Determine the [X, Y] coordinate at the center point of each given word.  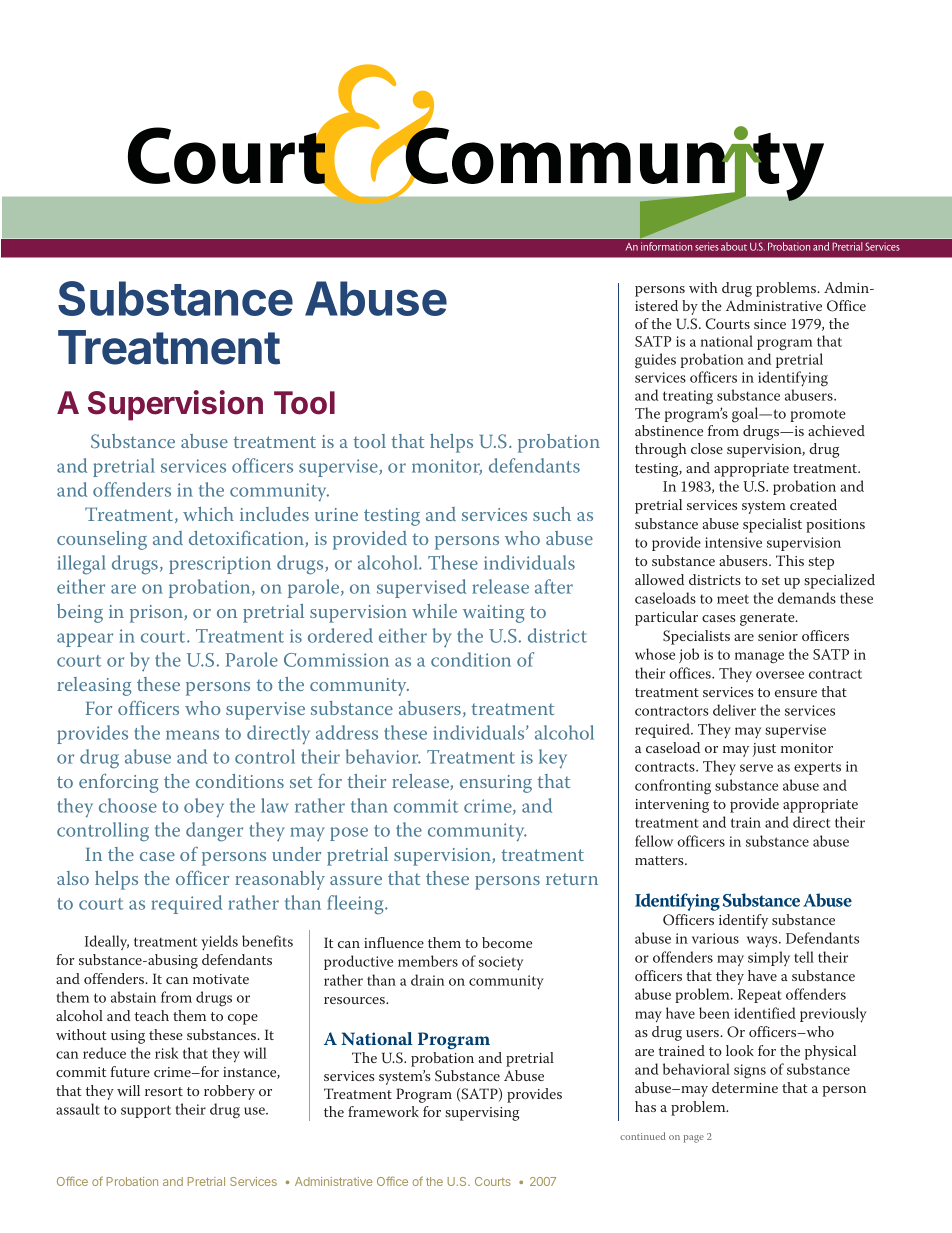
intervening [672, 806]
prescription [220, 565]
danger [214, 832]
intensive [733, 542]
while [434, 611]
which [208, 514]
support [146, 1111]
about [734, 246]
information [666, 246]
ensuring [496, 784]
